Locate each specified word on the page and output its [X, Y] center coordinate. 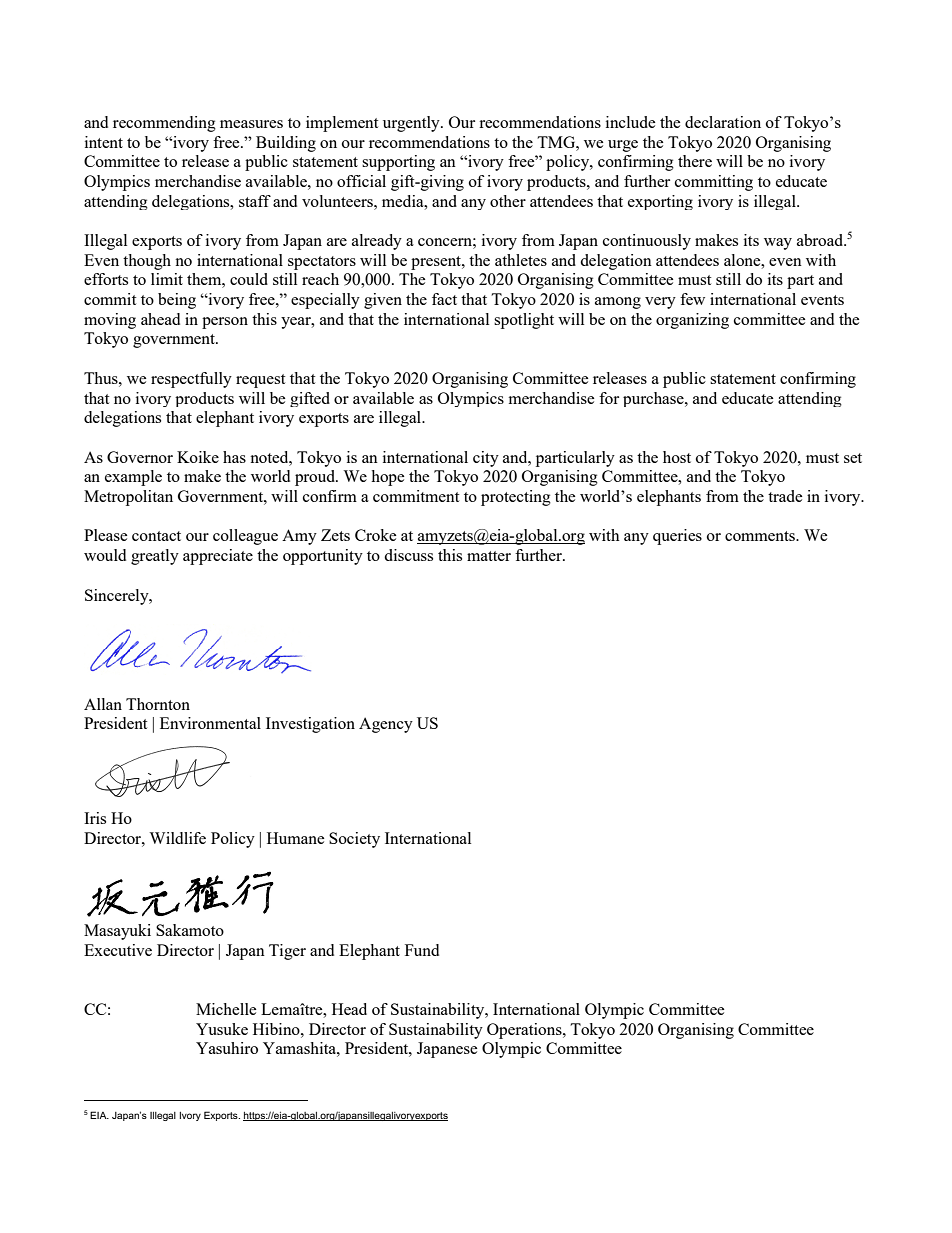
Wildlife [177, 838]
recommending [164, 124]
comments [761, 536]
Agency [386, 725]
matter [489, 556]
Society [354, 840]
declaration [723, 122]
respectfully [191, 380]
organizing [692, 321]
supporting [398, 163]
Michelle [226, 1009]
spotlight [524, 321]
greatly [155, 557]
